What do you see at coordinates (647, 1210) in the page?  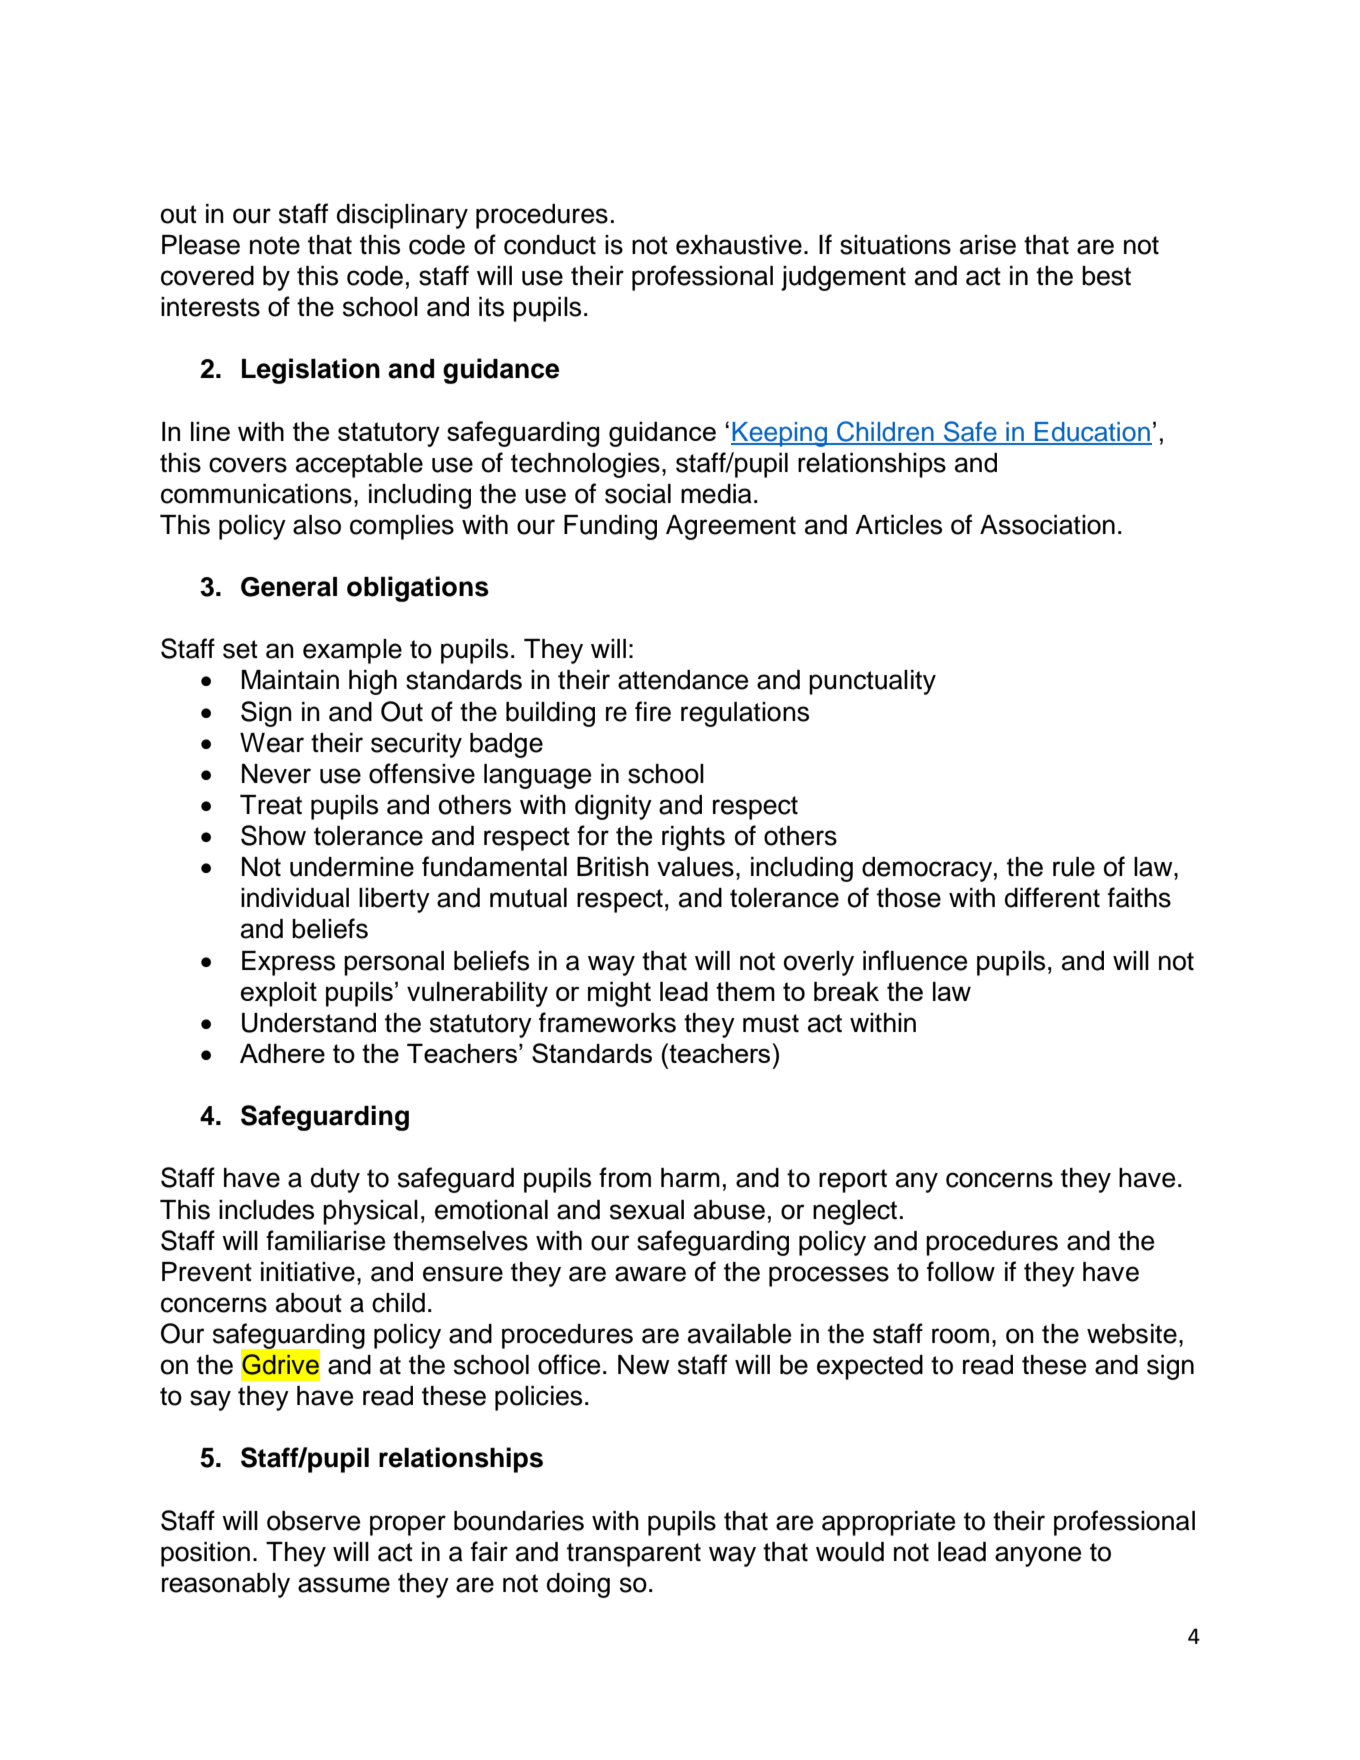 I see `sexual` at bounding box center [647, 1210].
